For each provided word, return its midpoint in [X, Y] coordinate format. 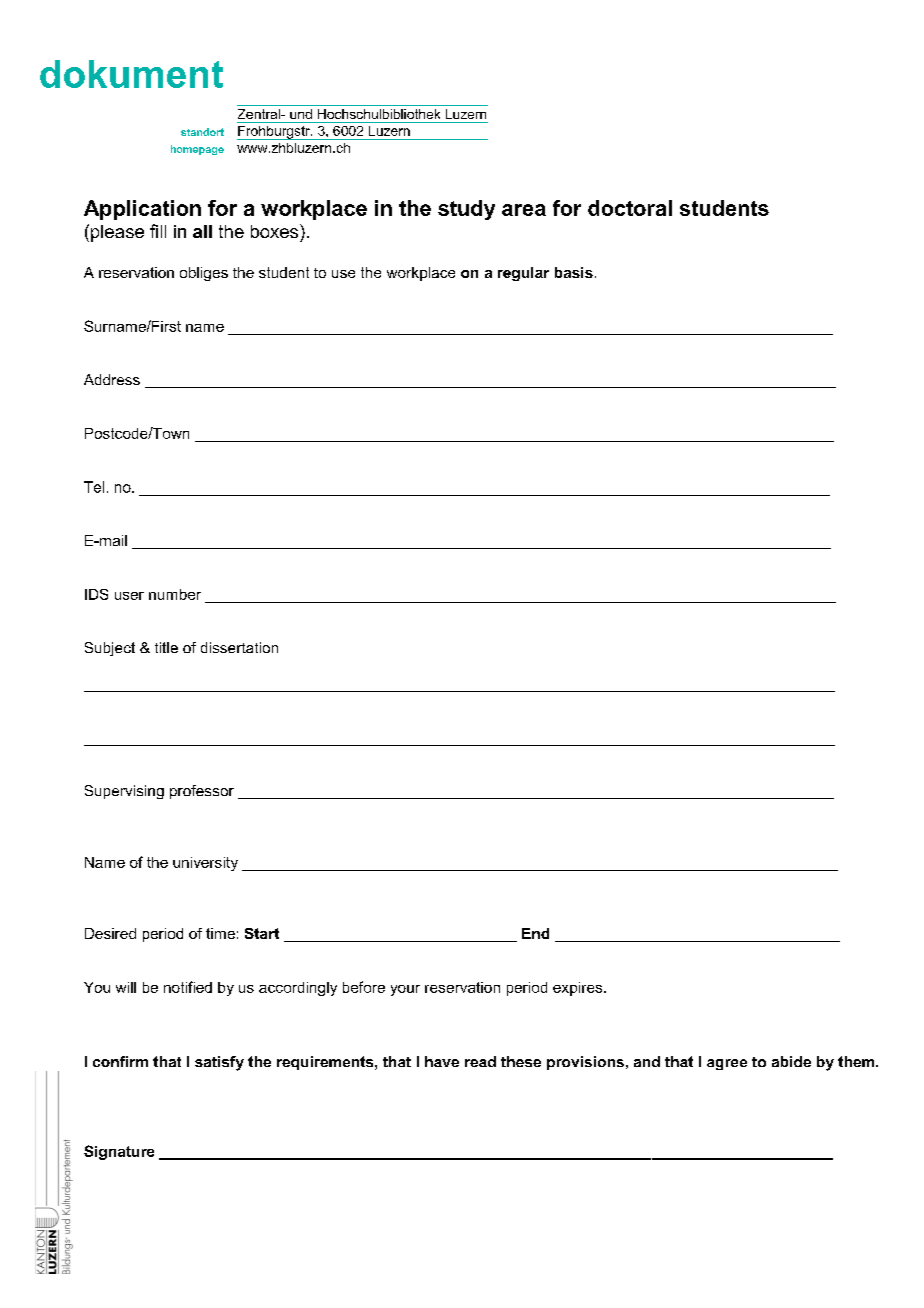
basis [574, 272]
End [535, 933]
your [405, 990]
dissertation [239, 647]
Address [112, 379]
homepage [197, 150]
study [466, 210]
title [166, 647]
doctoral [630, 208]
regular [523, 274]
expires [579, 989]
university [205, 864]
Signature [119, 1152]
